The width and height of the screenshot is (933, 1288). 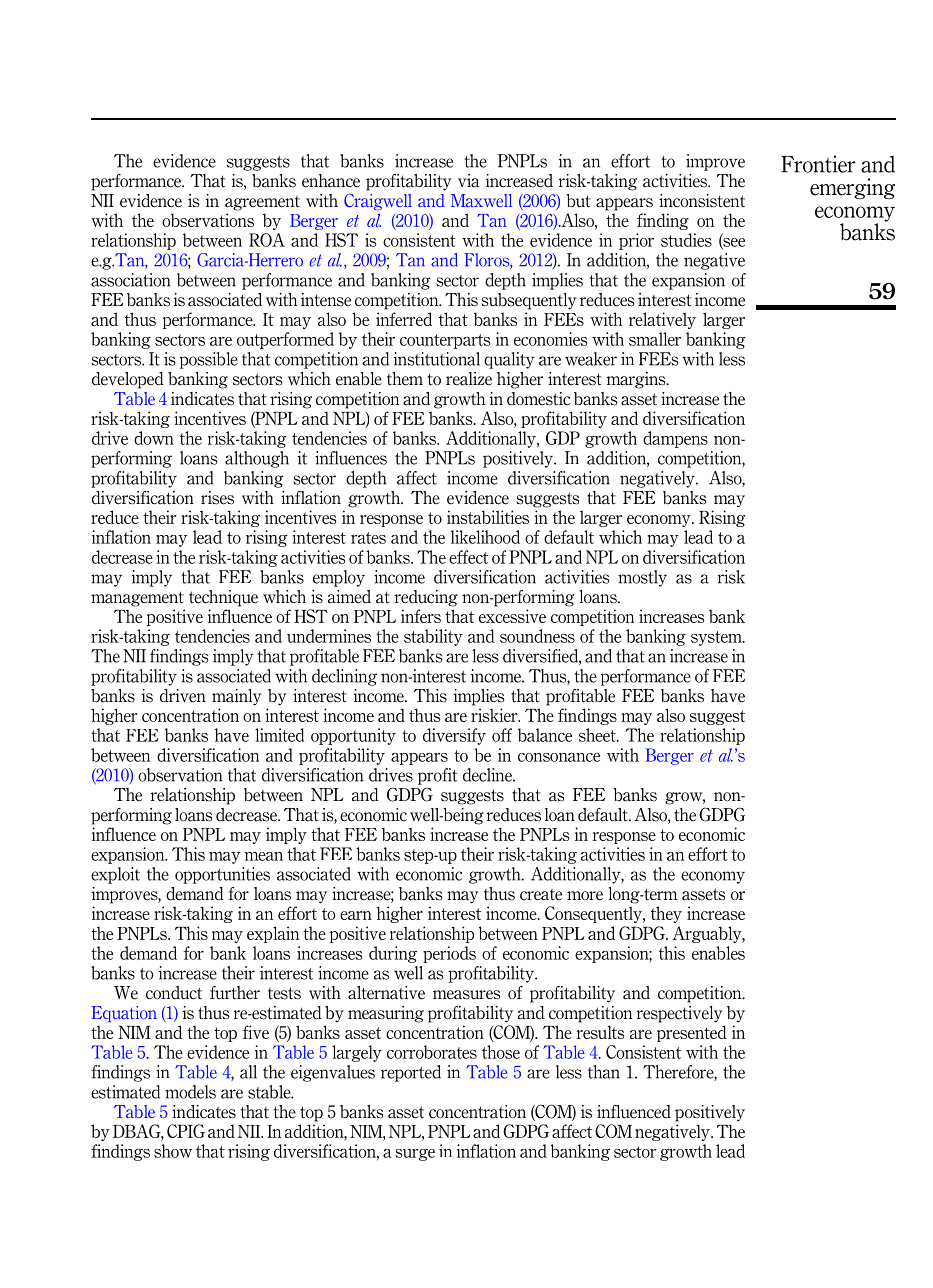 I want to click on show, so click(x=173, y=1151).
